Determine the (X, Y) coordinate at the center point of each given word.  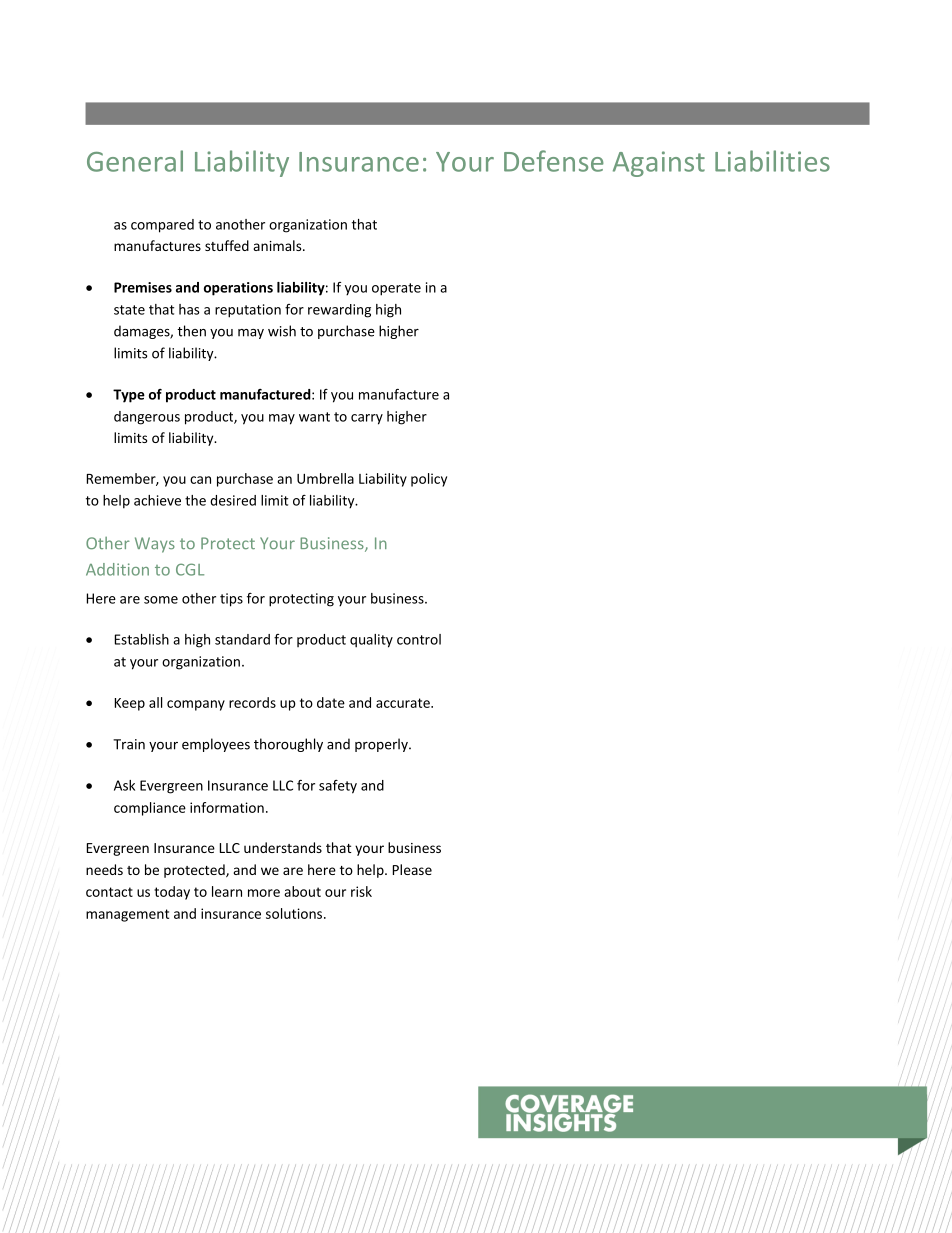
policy (429, 480)
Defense (554, 161)
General (135, 161)
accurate (404, 703)
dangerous (147, 418)
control (419, 639)
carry (367, 419)
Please (412, 869)
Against (659, 164)
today (172, 893)
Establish (142, 639)
